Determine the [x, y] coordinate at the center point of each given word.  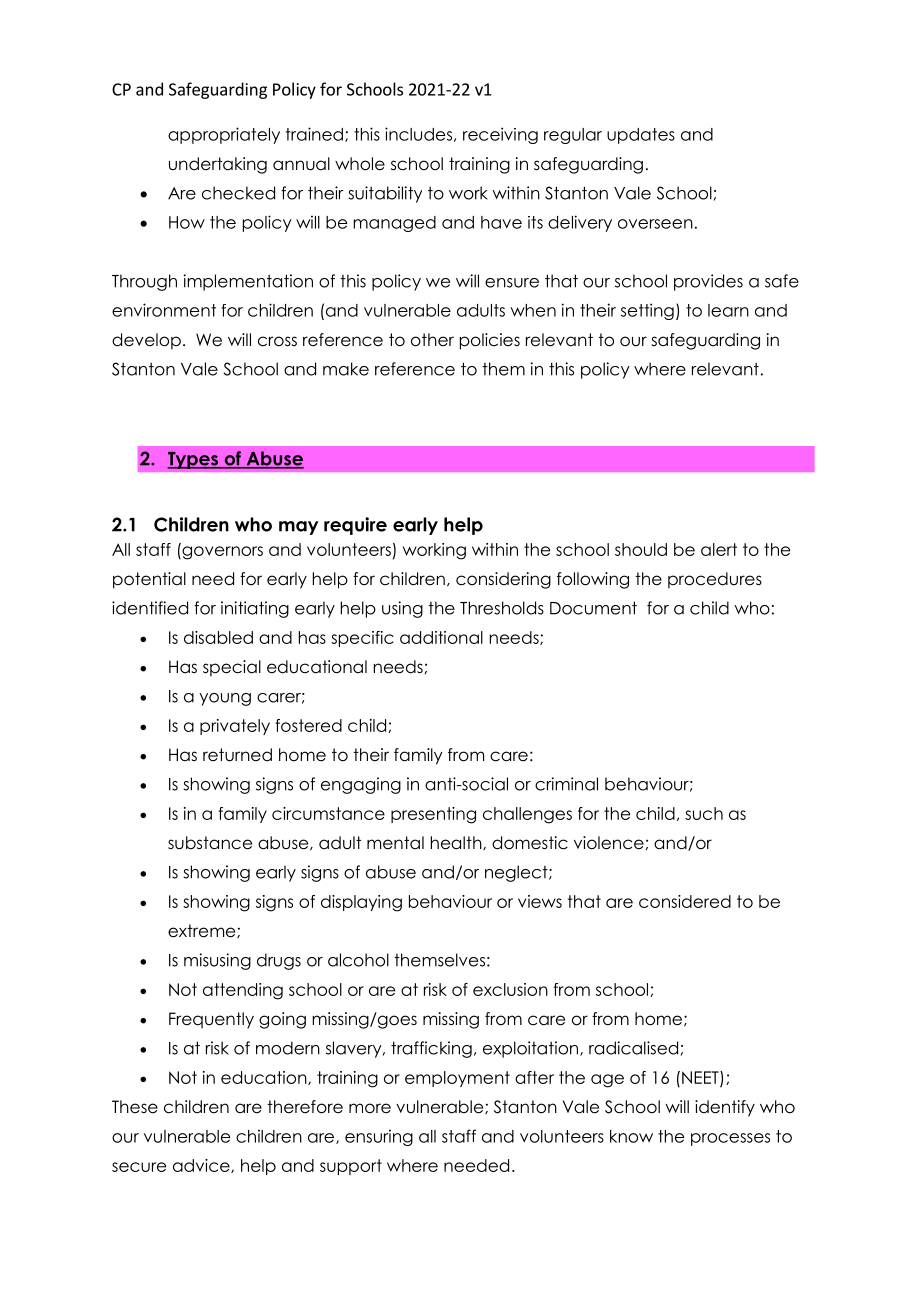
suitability [385, 194]
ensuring [379, 1137]
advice [202, 1166]
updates [641, 136]
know [631, 1136]
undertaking [218, 165]
